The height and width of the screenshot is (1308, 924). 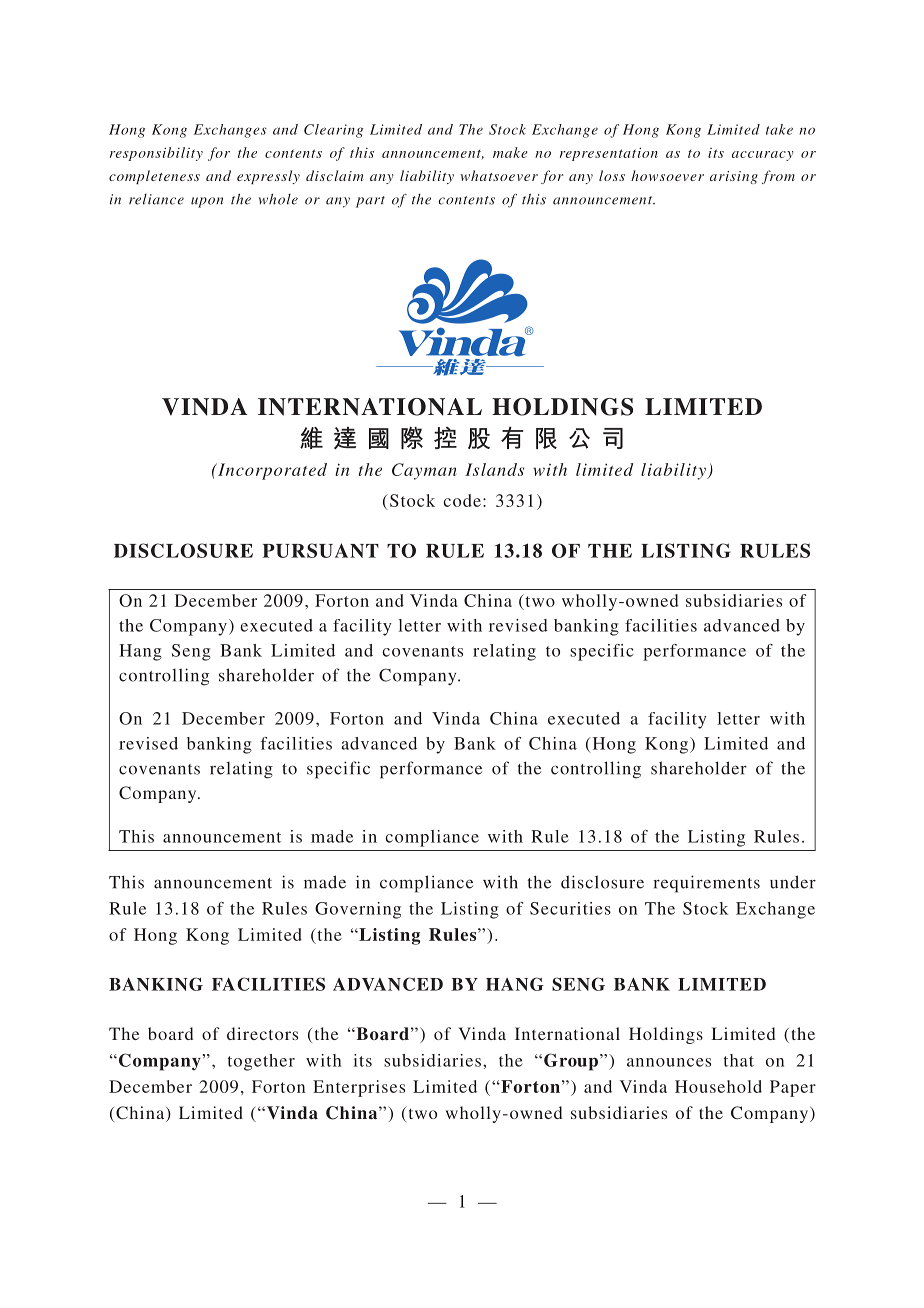 I want to click on Islands, so click(x=494, y=469).
